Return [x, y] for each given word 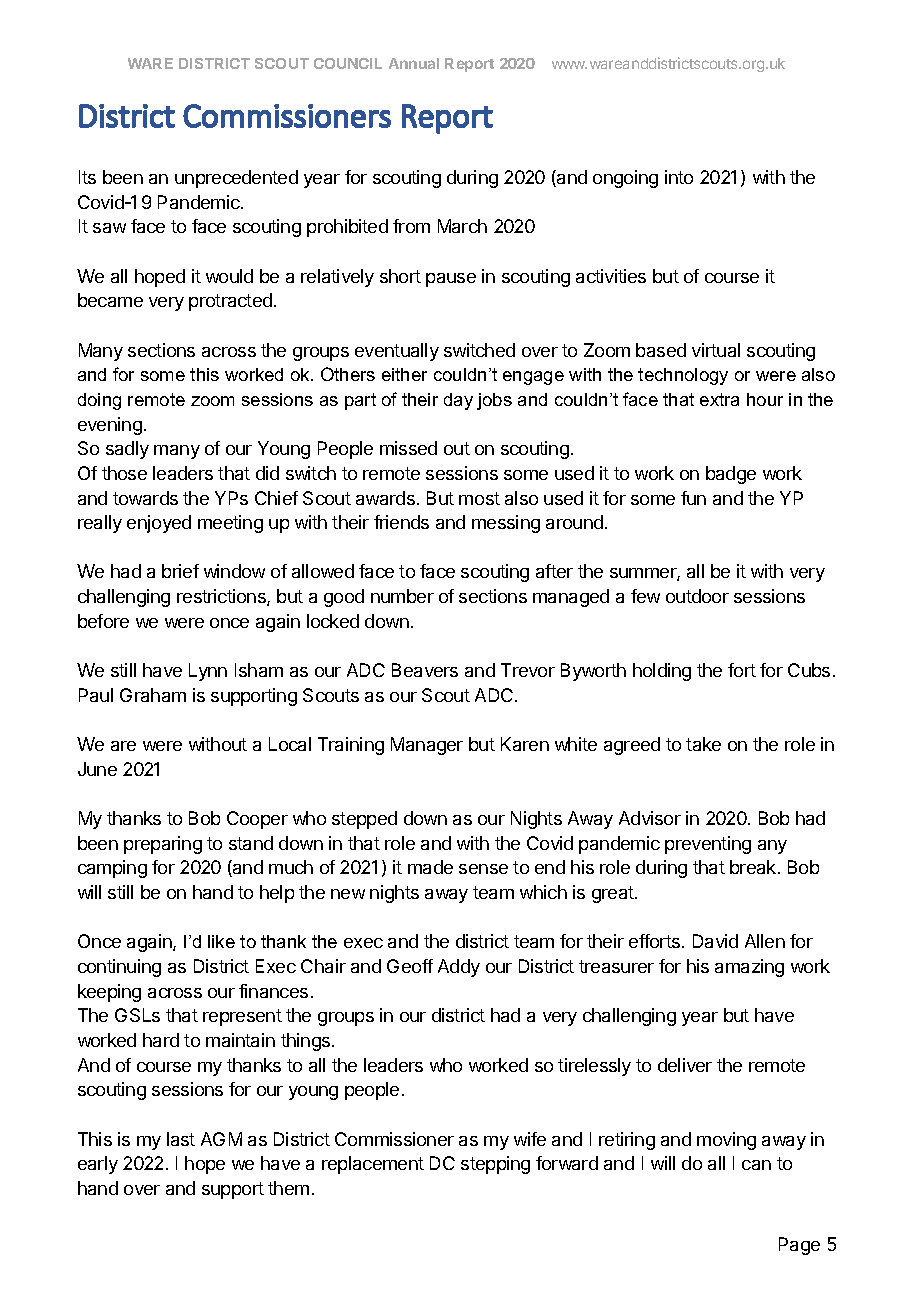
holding [662, 672]
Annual [414, 63]
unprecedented [236, 179]
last [181, 1139]
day [458, 401]
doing [99, 401]
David [715, 941]
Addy [459, 968]
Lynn [208, 672]
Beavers [425, 670]
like [221, 941]
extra [719, 399]
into [679, 177]
